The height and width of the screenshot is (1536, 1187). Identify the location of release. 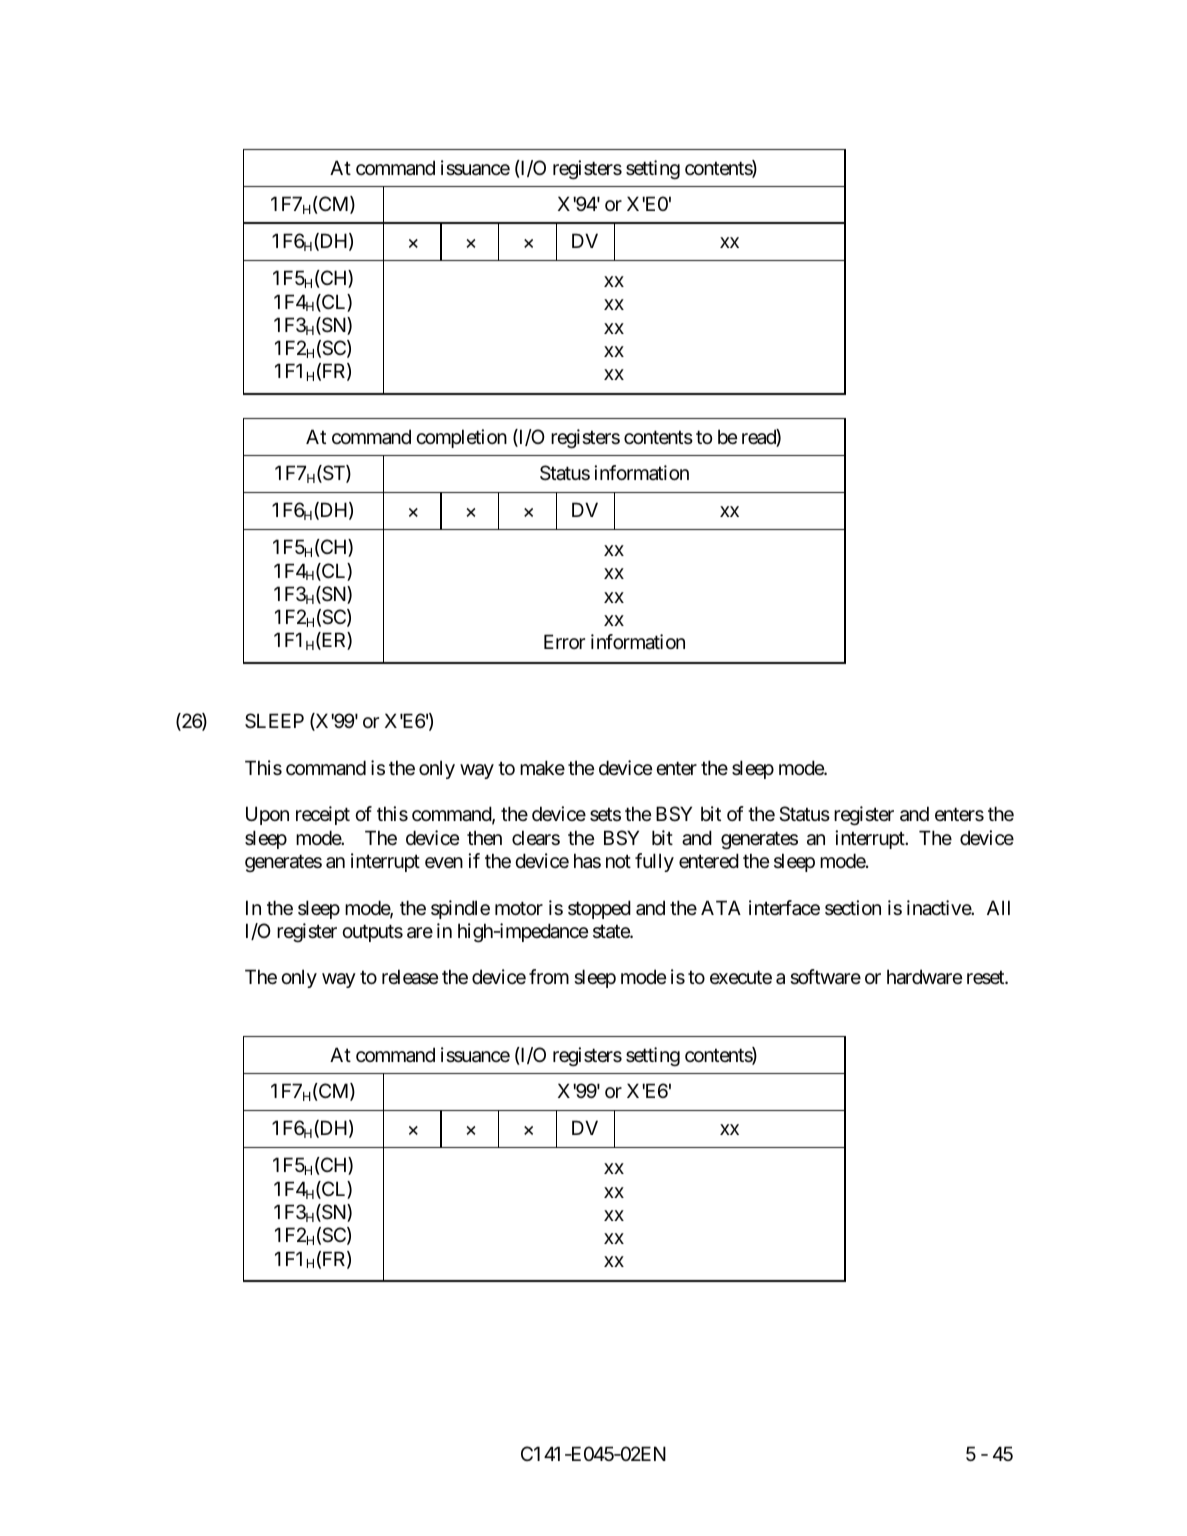
(410, 977).
